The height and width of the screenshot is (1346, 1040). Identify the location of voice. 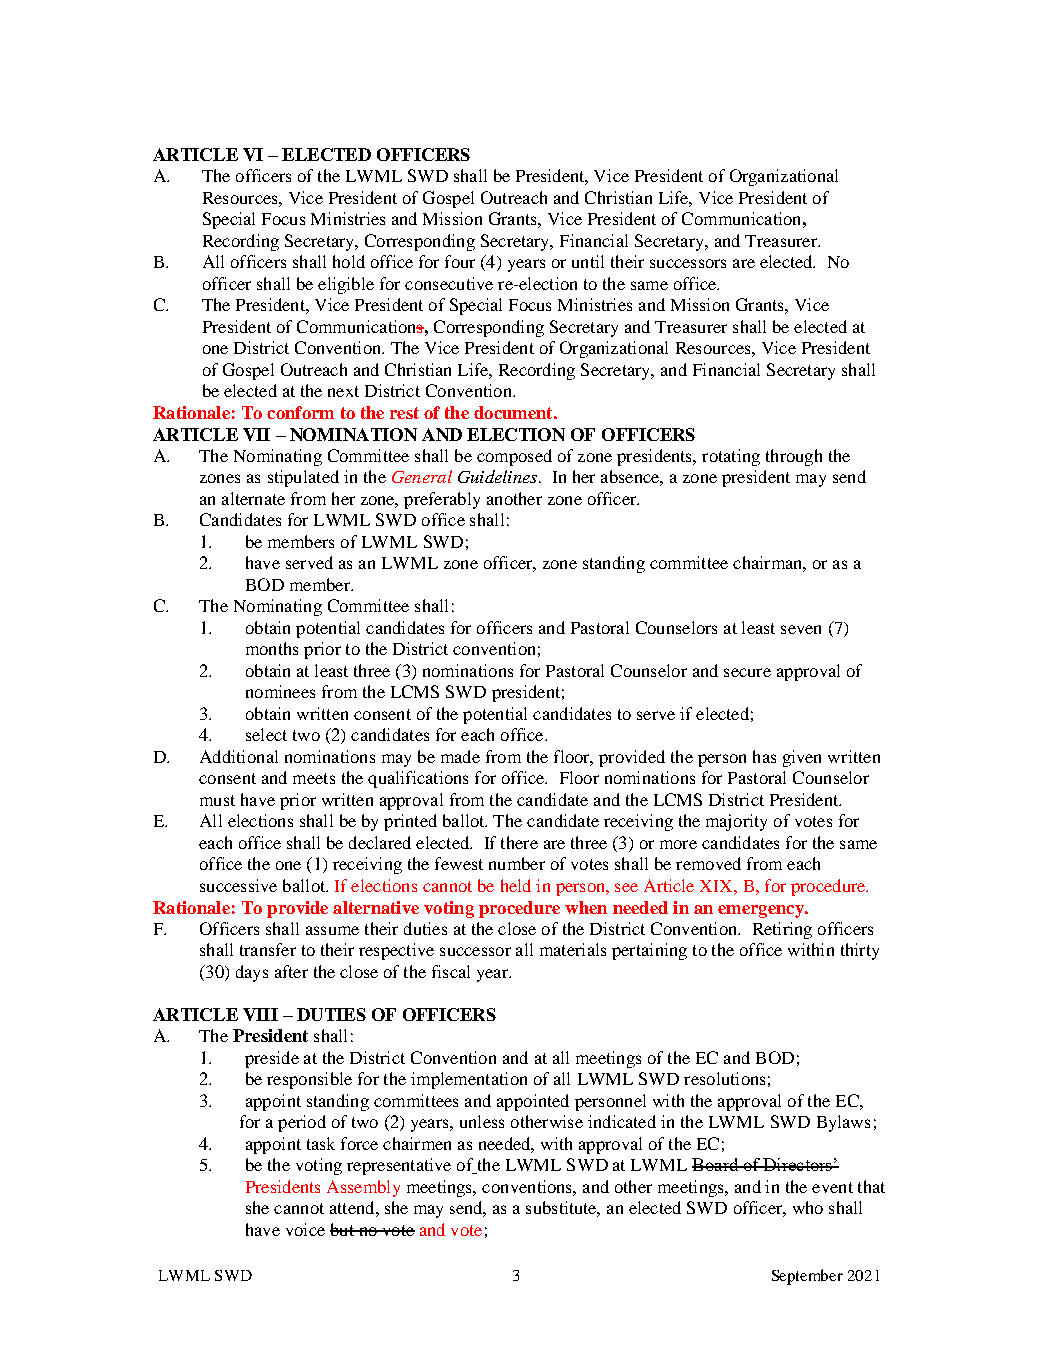
(305, 1229).
